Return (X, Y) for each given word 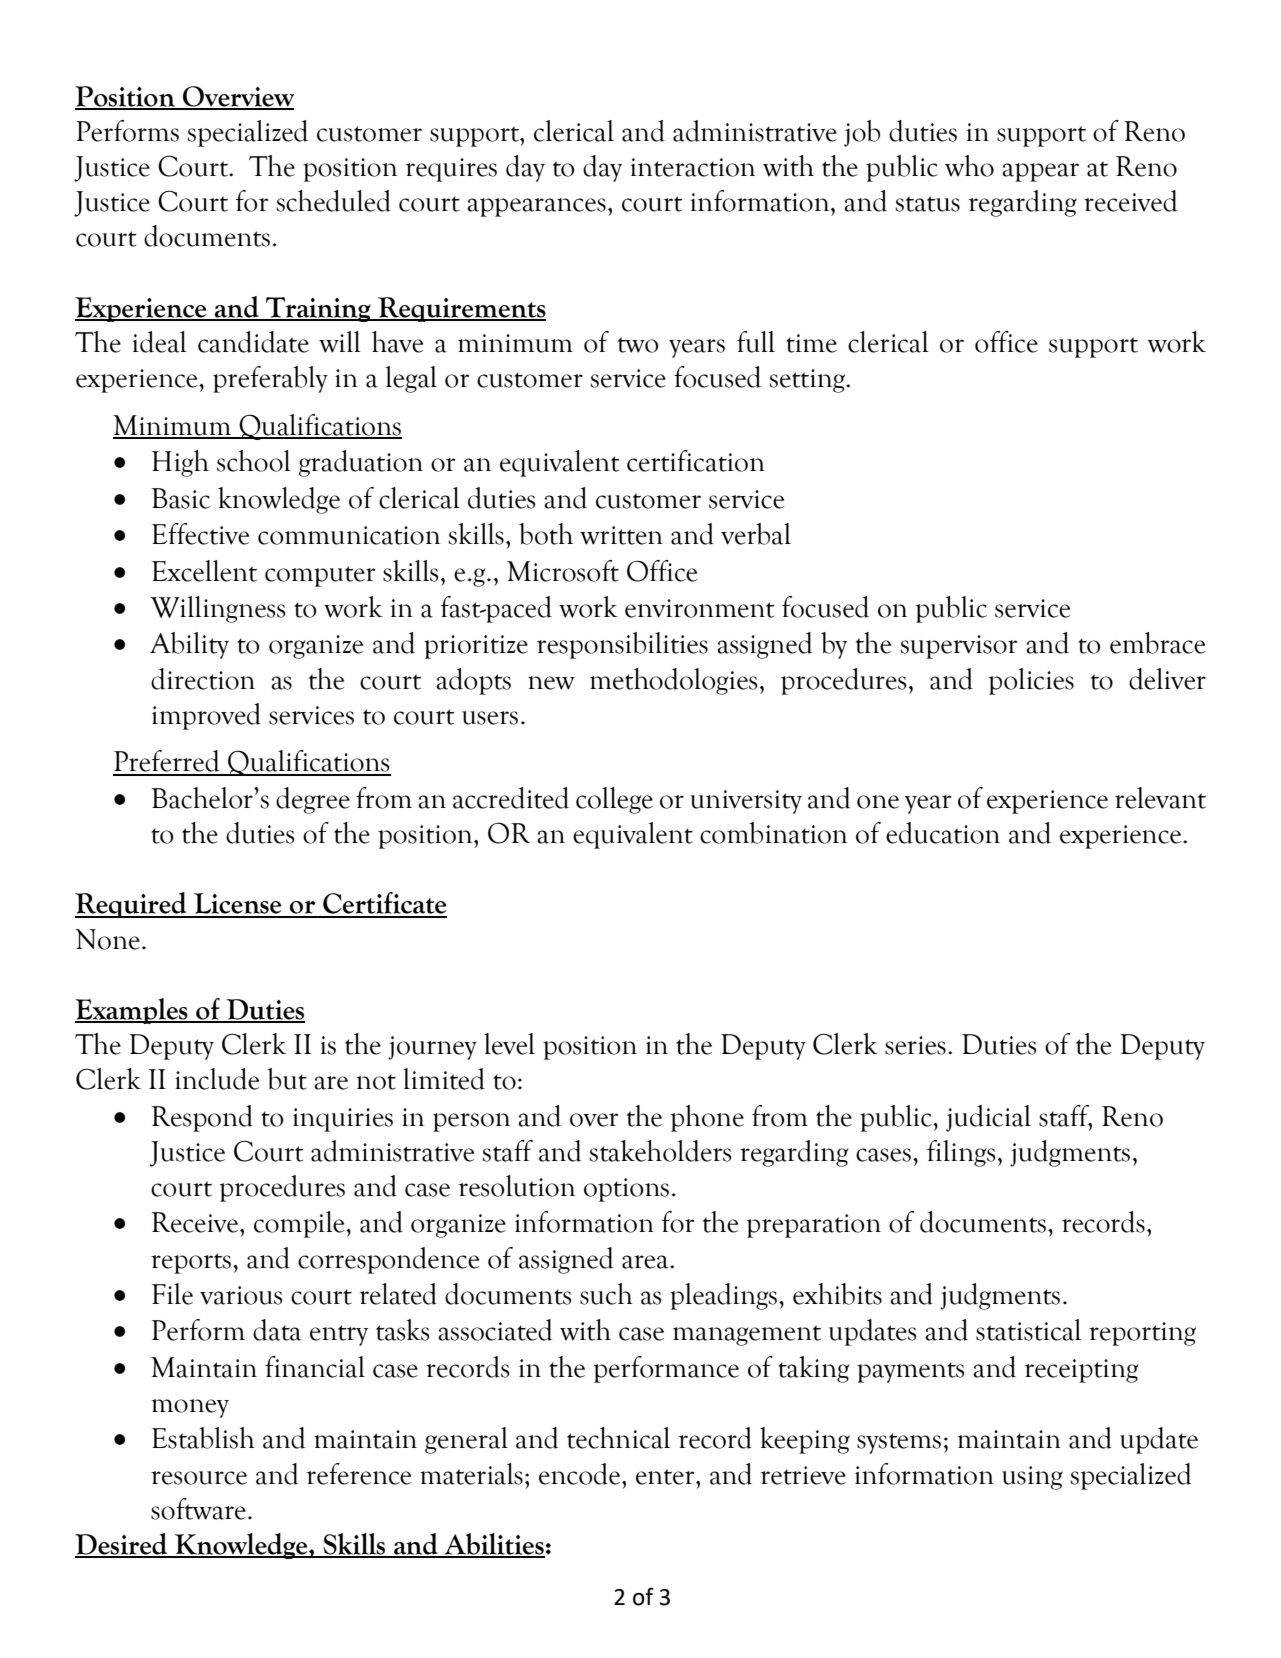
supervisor (958, 647)
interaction (693, 167)
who (969, 166)
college (614, 800)
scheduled (333, 201)
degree (313, 800)
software (198, 1509)
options (626, 1190)
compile (300, 1224)
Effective (200, 534)
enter (666, 1477)
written (621, 535)
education (943, 833)
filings (961, 1153)
